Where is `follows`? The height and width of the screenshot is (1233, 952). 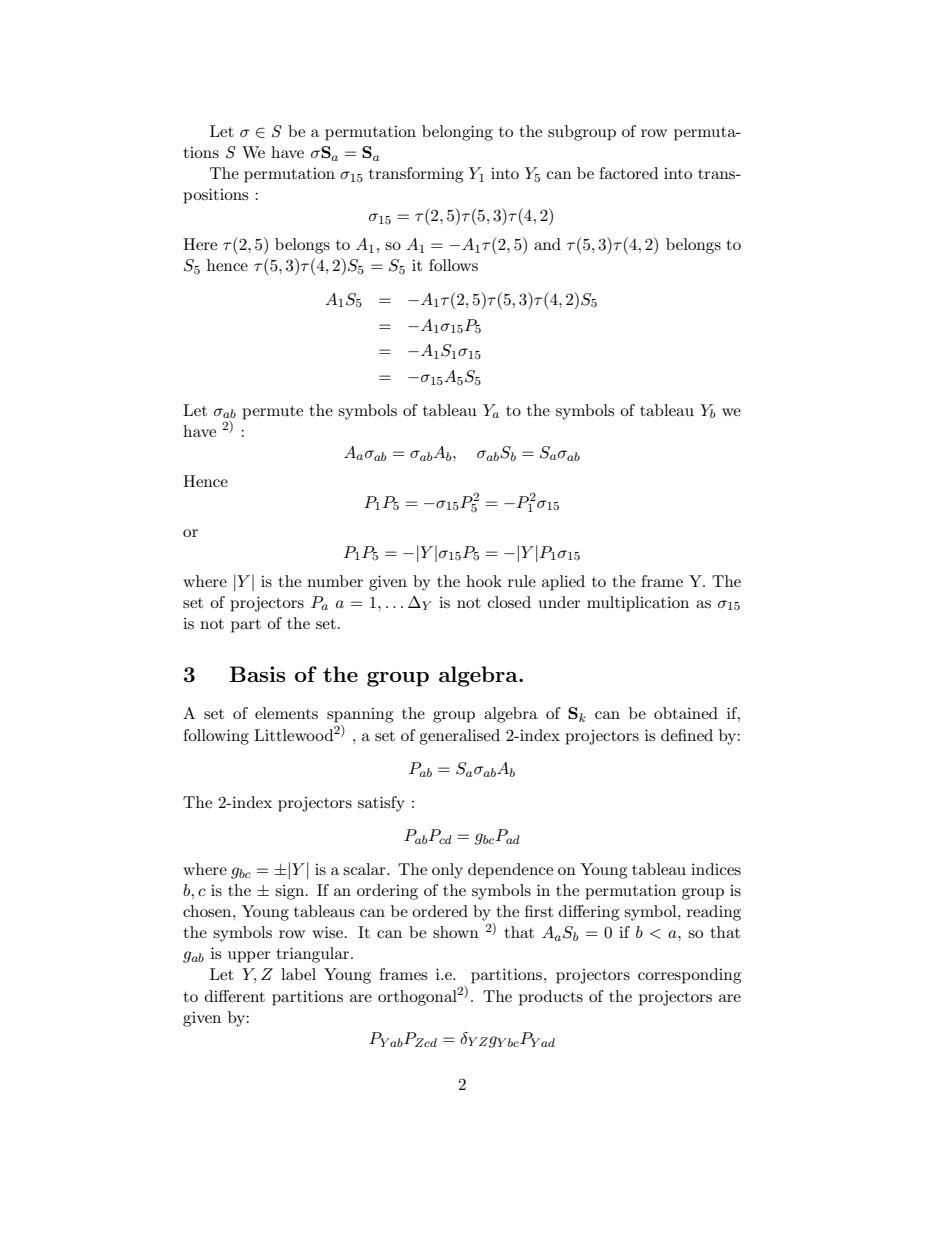
follows is located at coordinates (453, 265).
